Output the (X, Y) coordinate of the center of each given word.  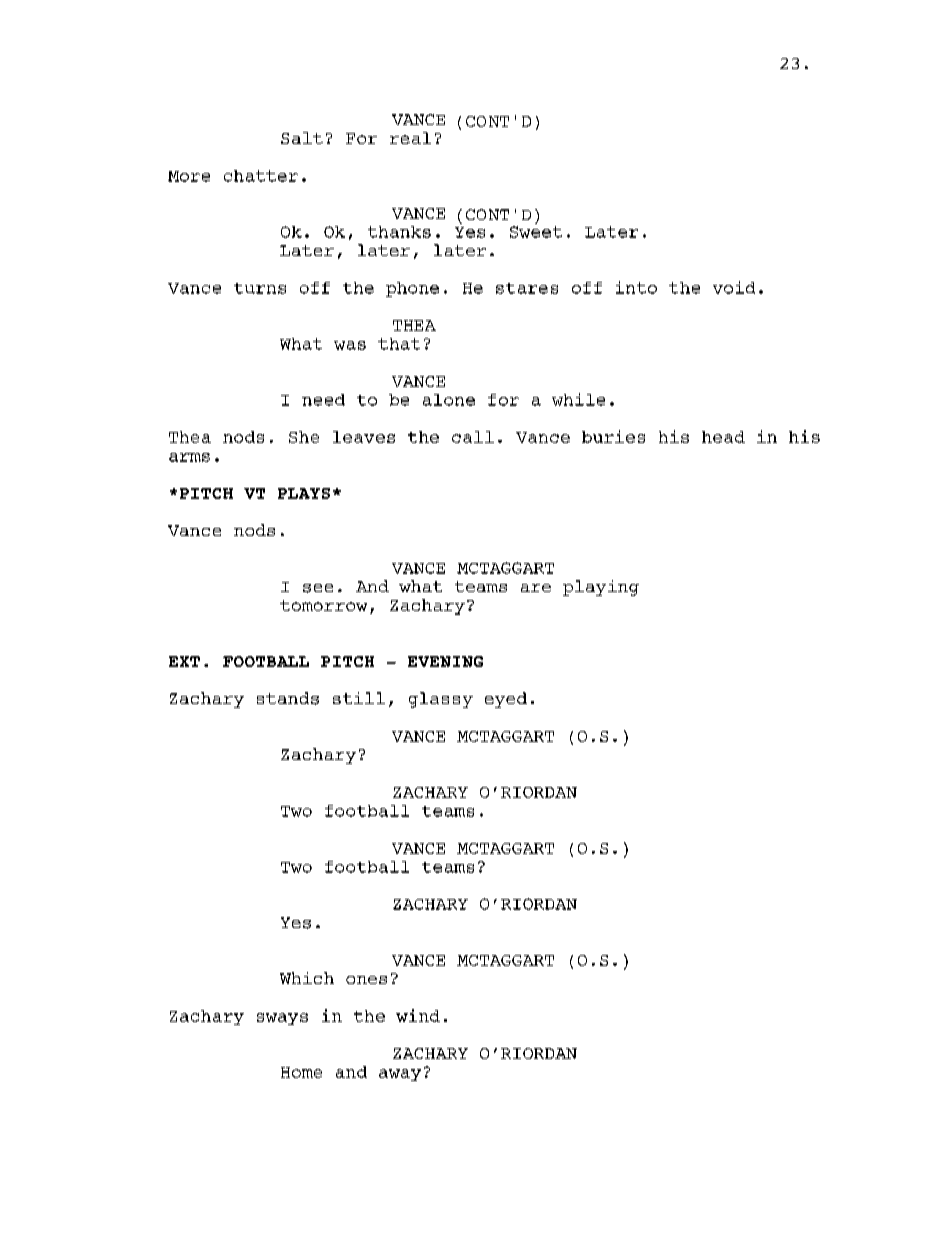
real (410, 138)
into (636, 287)
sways (282, 1019)
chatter (261, 176)
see (318, 588)
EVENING (445, 661)
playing (601, 588)
